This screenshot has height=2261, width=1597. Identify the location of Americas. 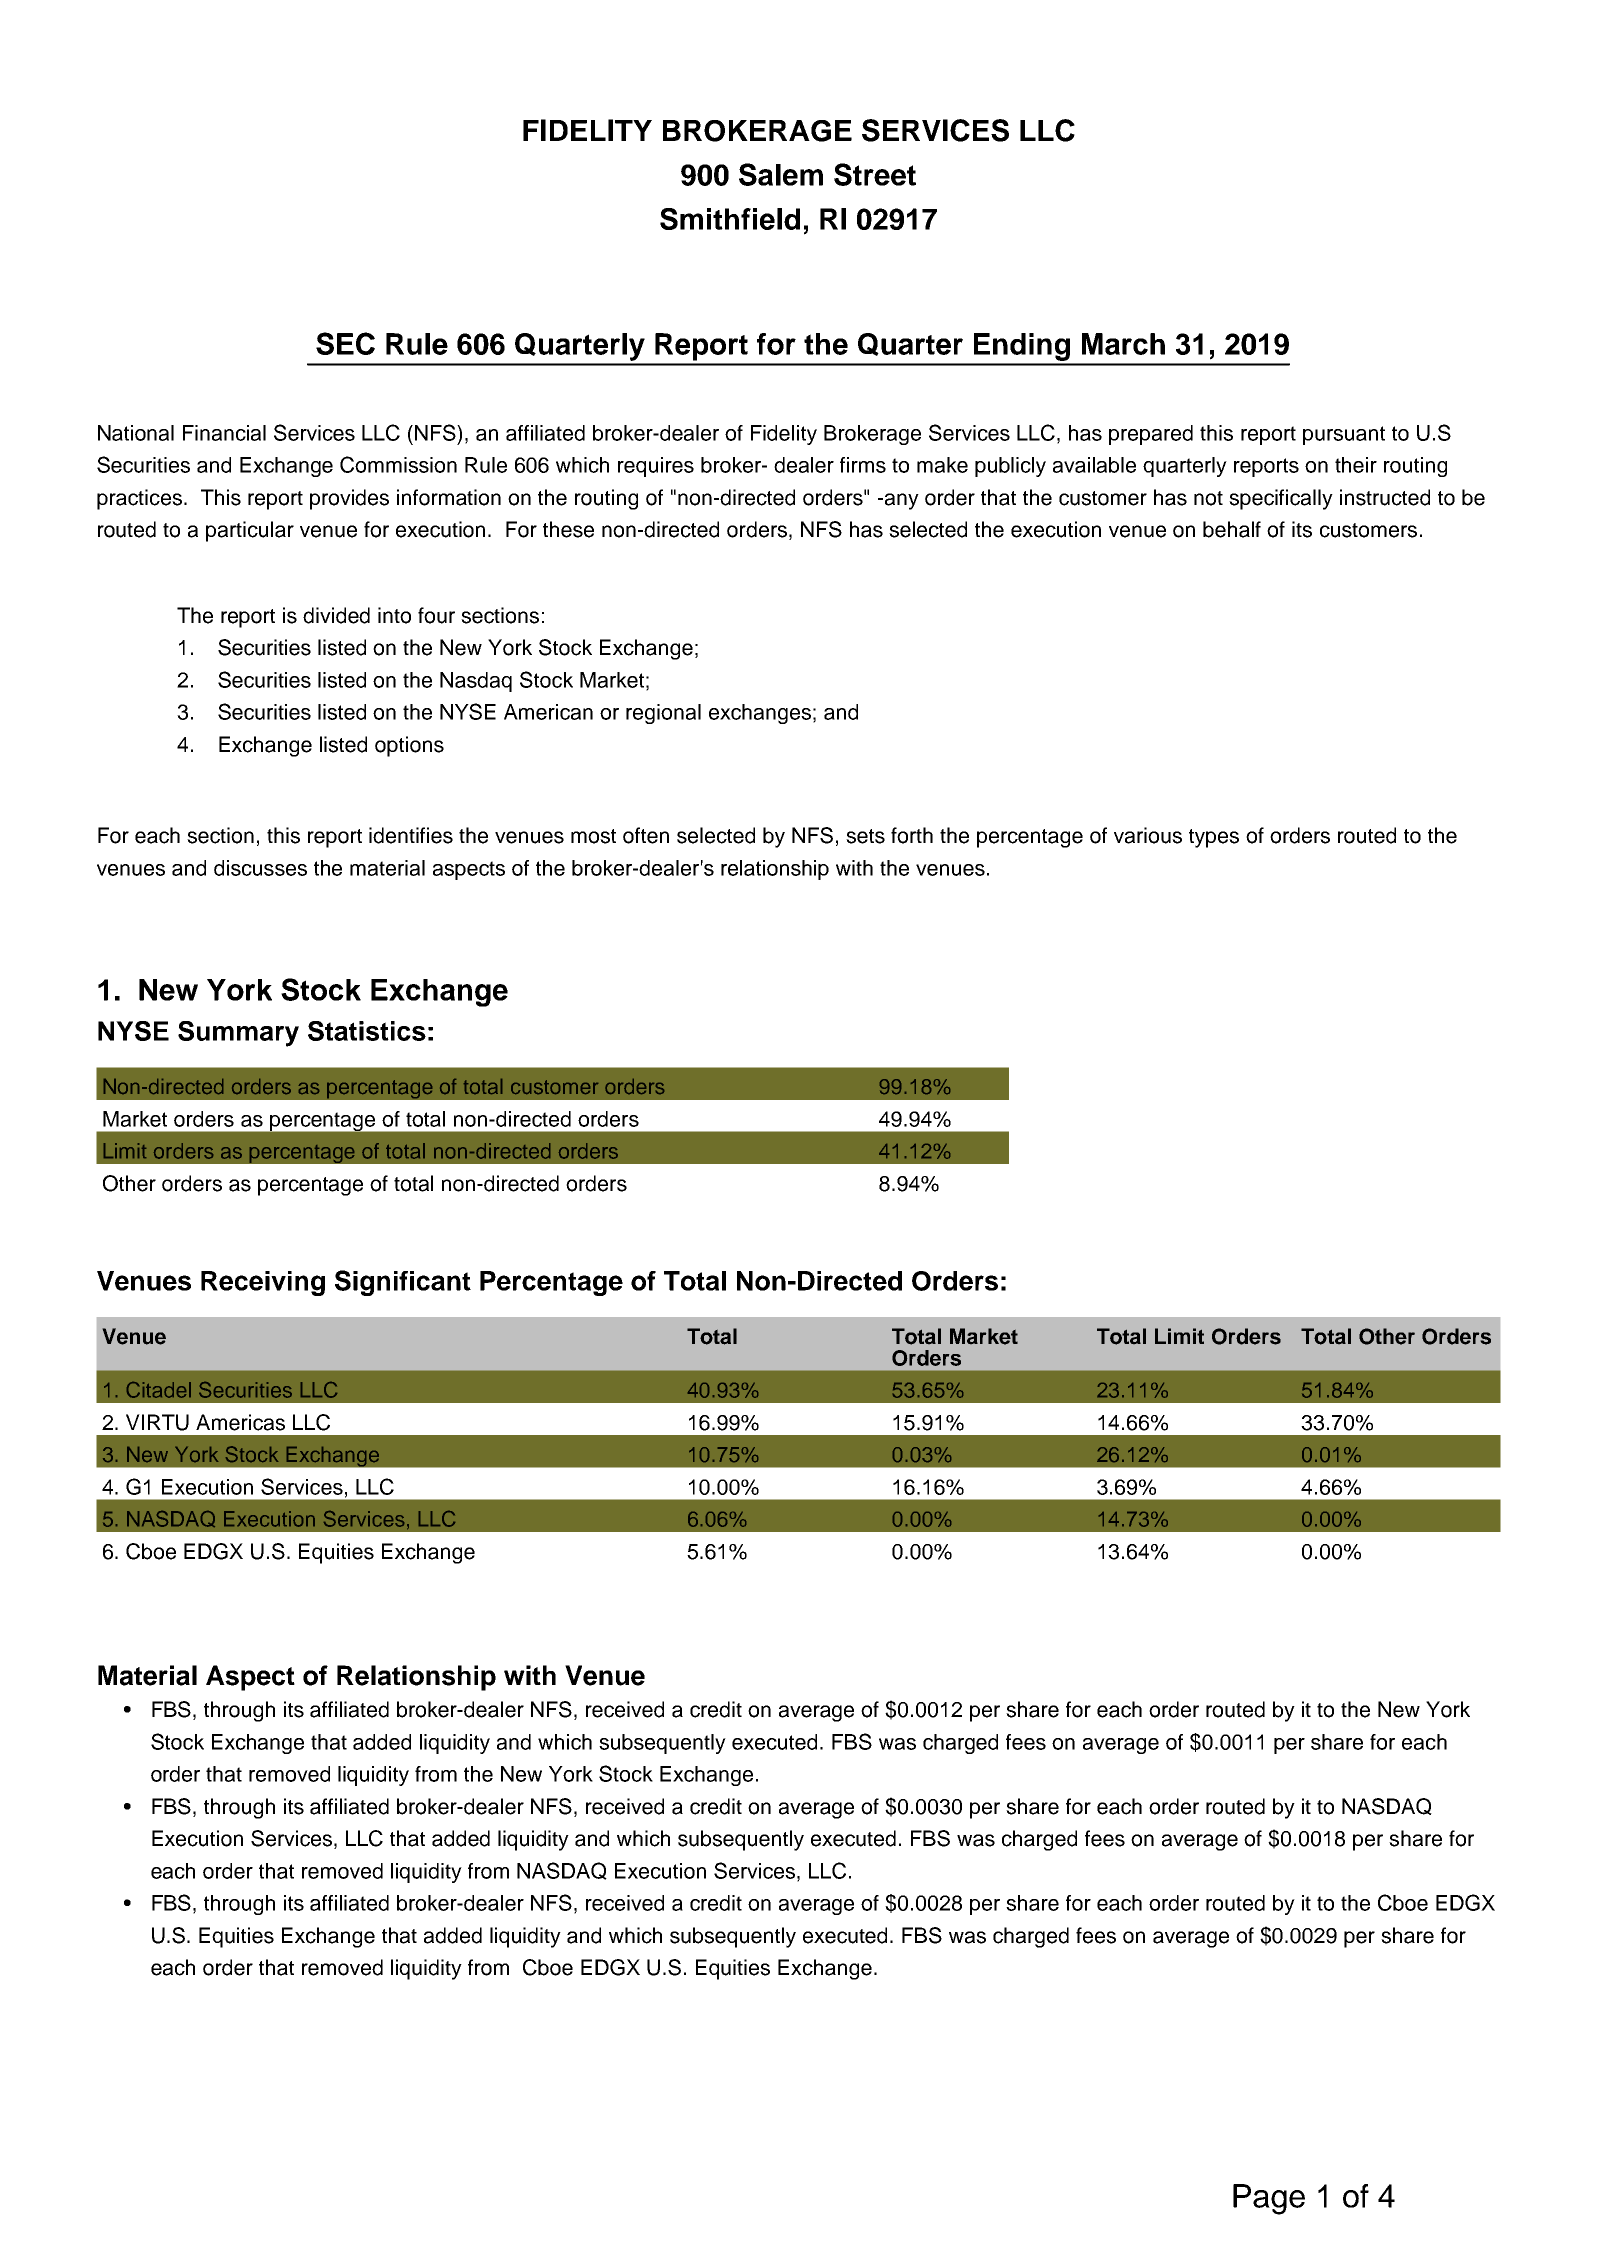
(240, 1422).
